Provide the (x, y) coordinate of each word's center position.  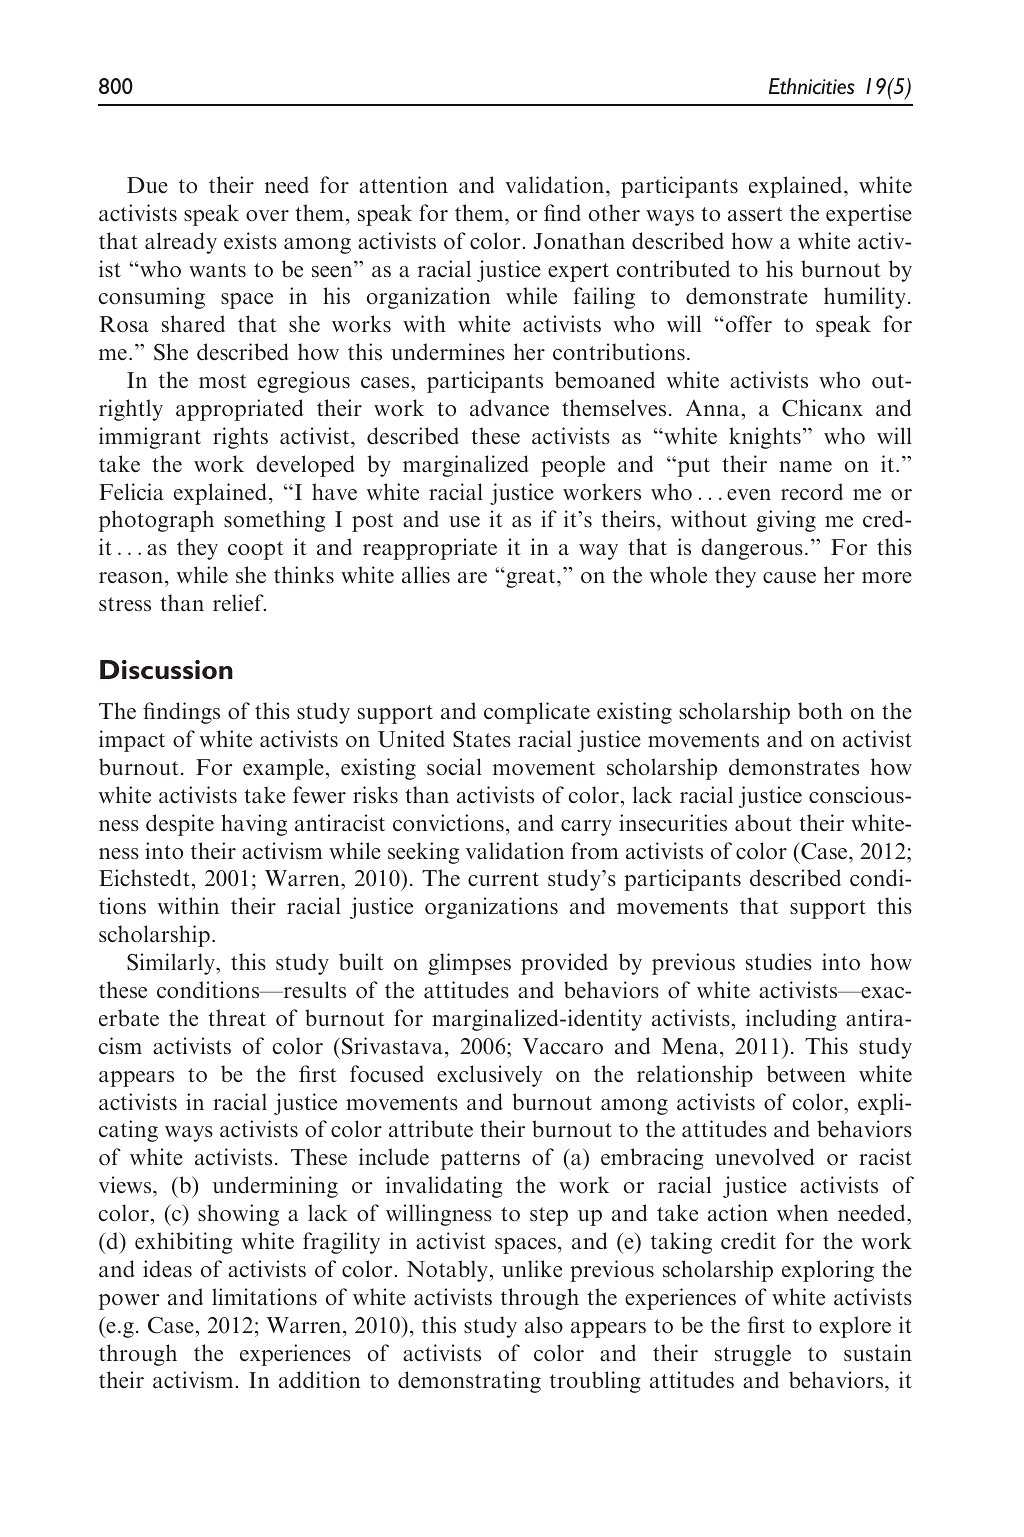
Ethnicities (811, 86)
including (791, 1020)
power (129, 1302)
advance (509, 408)
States (482, 739)
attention (403, 184)
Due (147, 185)
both (820, 710)
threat (237, 1018)
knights (765, 438)
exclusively (489, 1076)
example (283, 769)
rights (240, 438)
